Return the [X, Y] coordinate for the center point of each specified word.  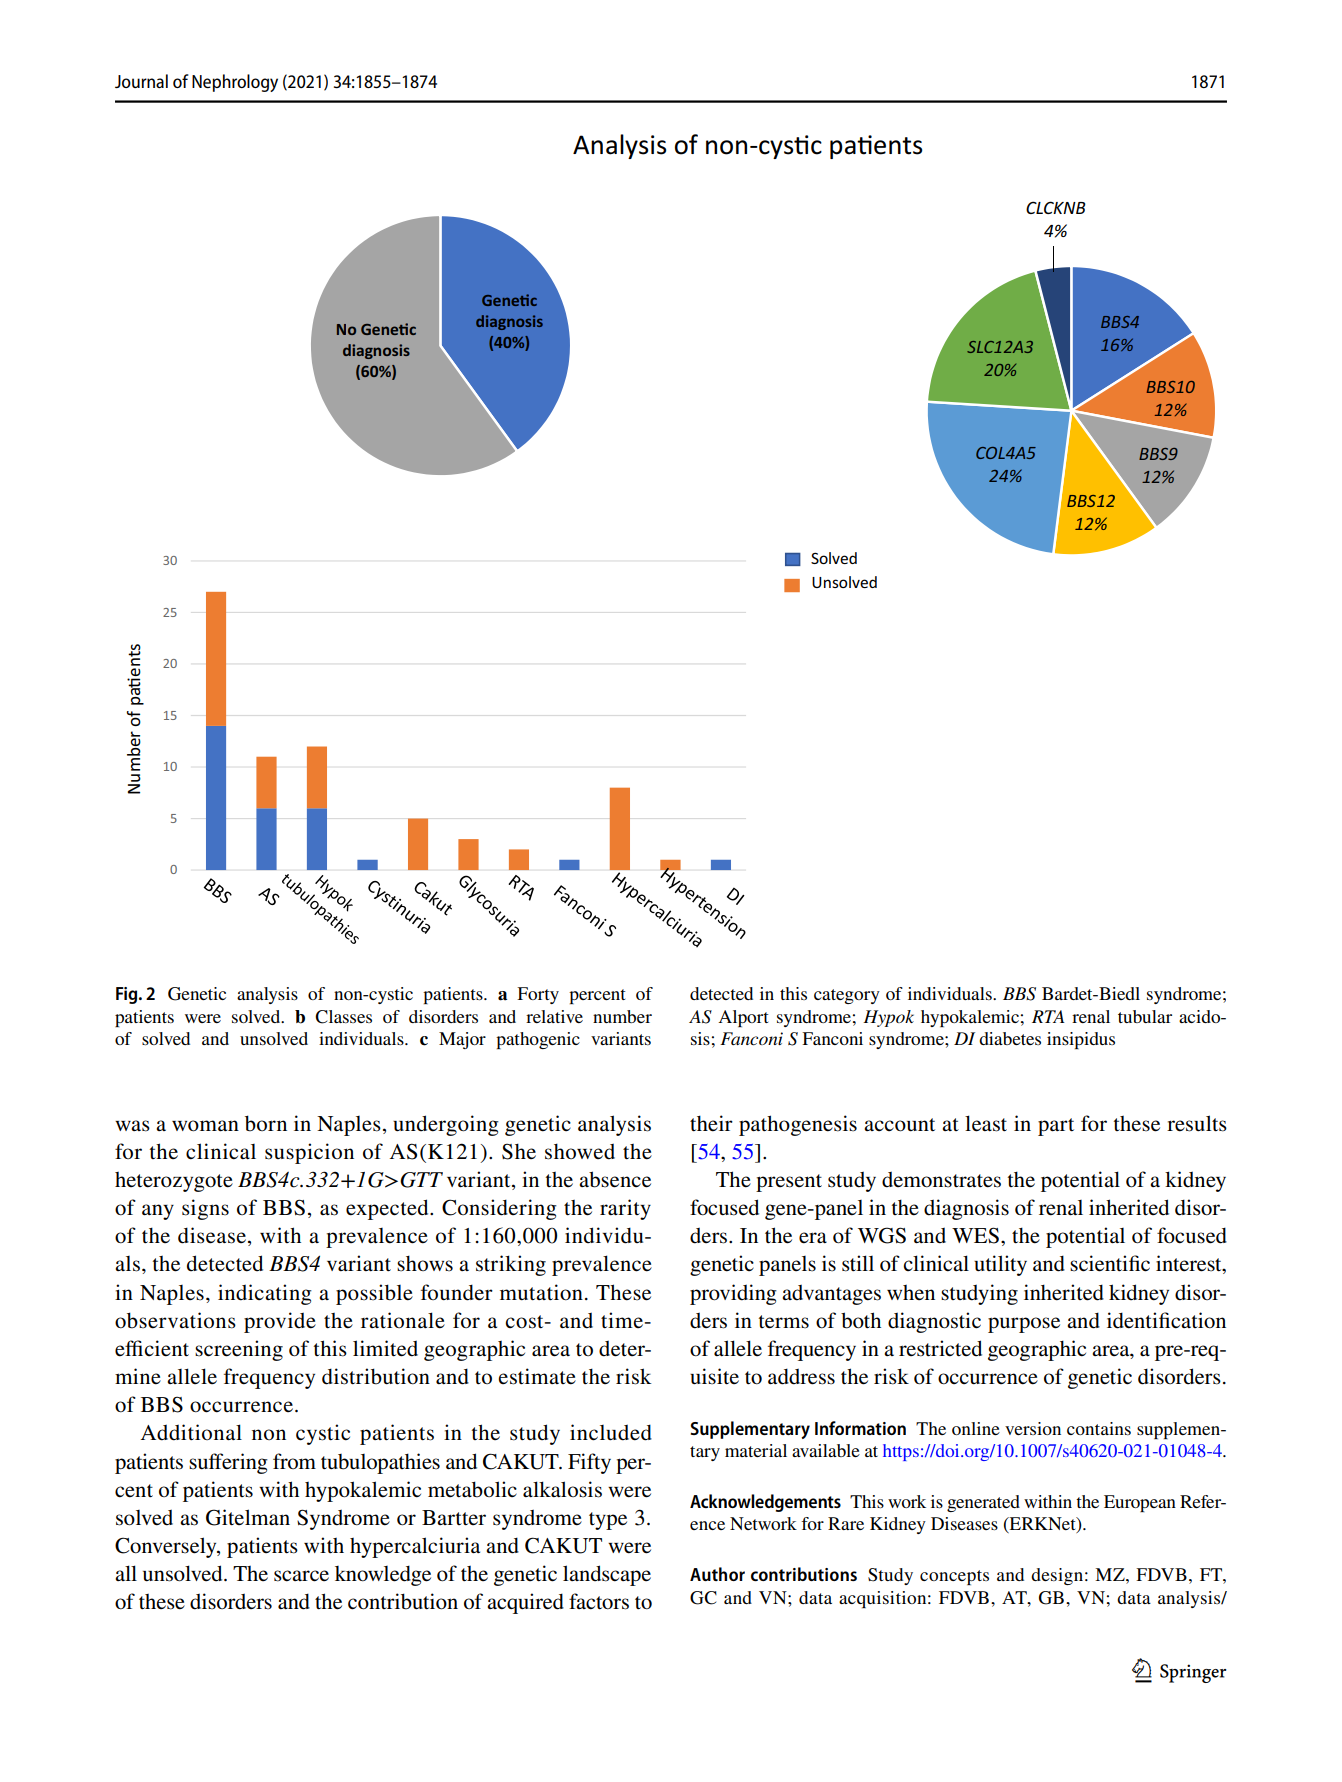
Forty [538, 995]
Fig [128, 995]
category [847, 996]
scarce [301, 1576]
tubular [1145, 1016]
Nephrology [235, 83]
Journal [141, 81]
